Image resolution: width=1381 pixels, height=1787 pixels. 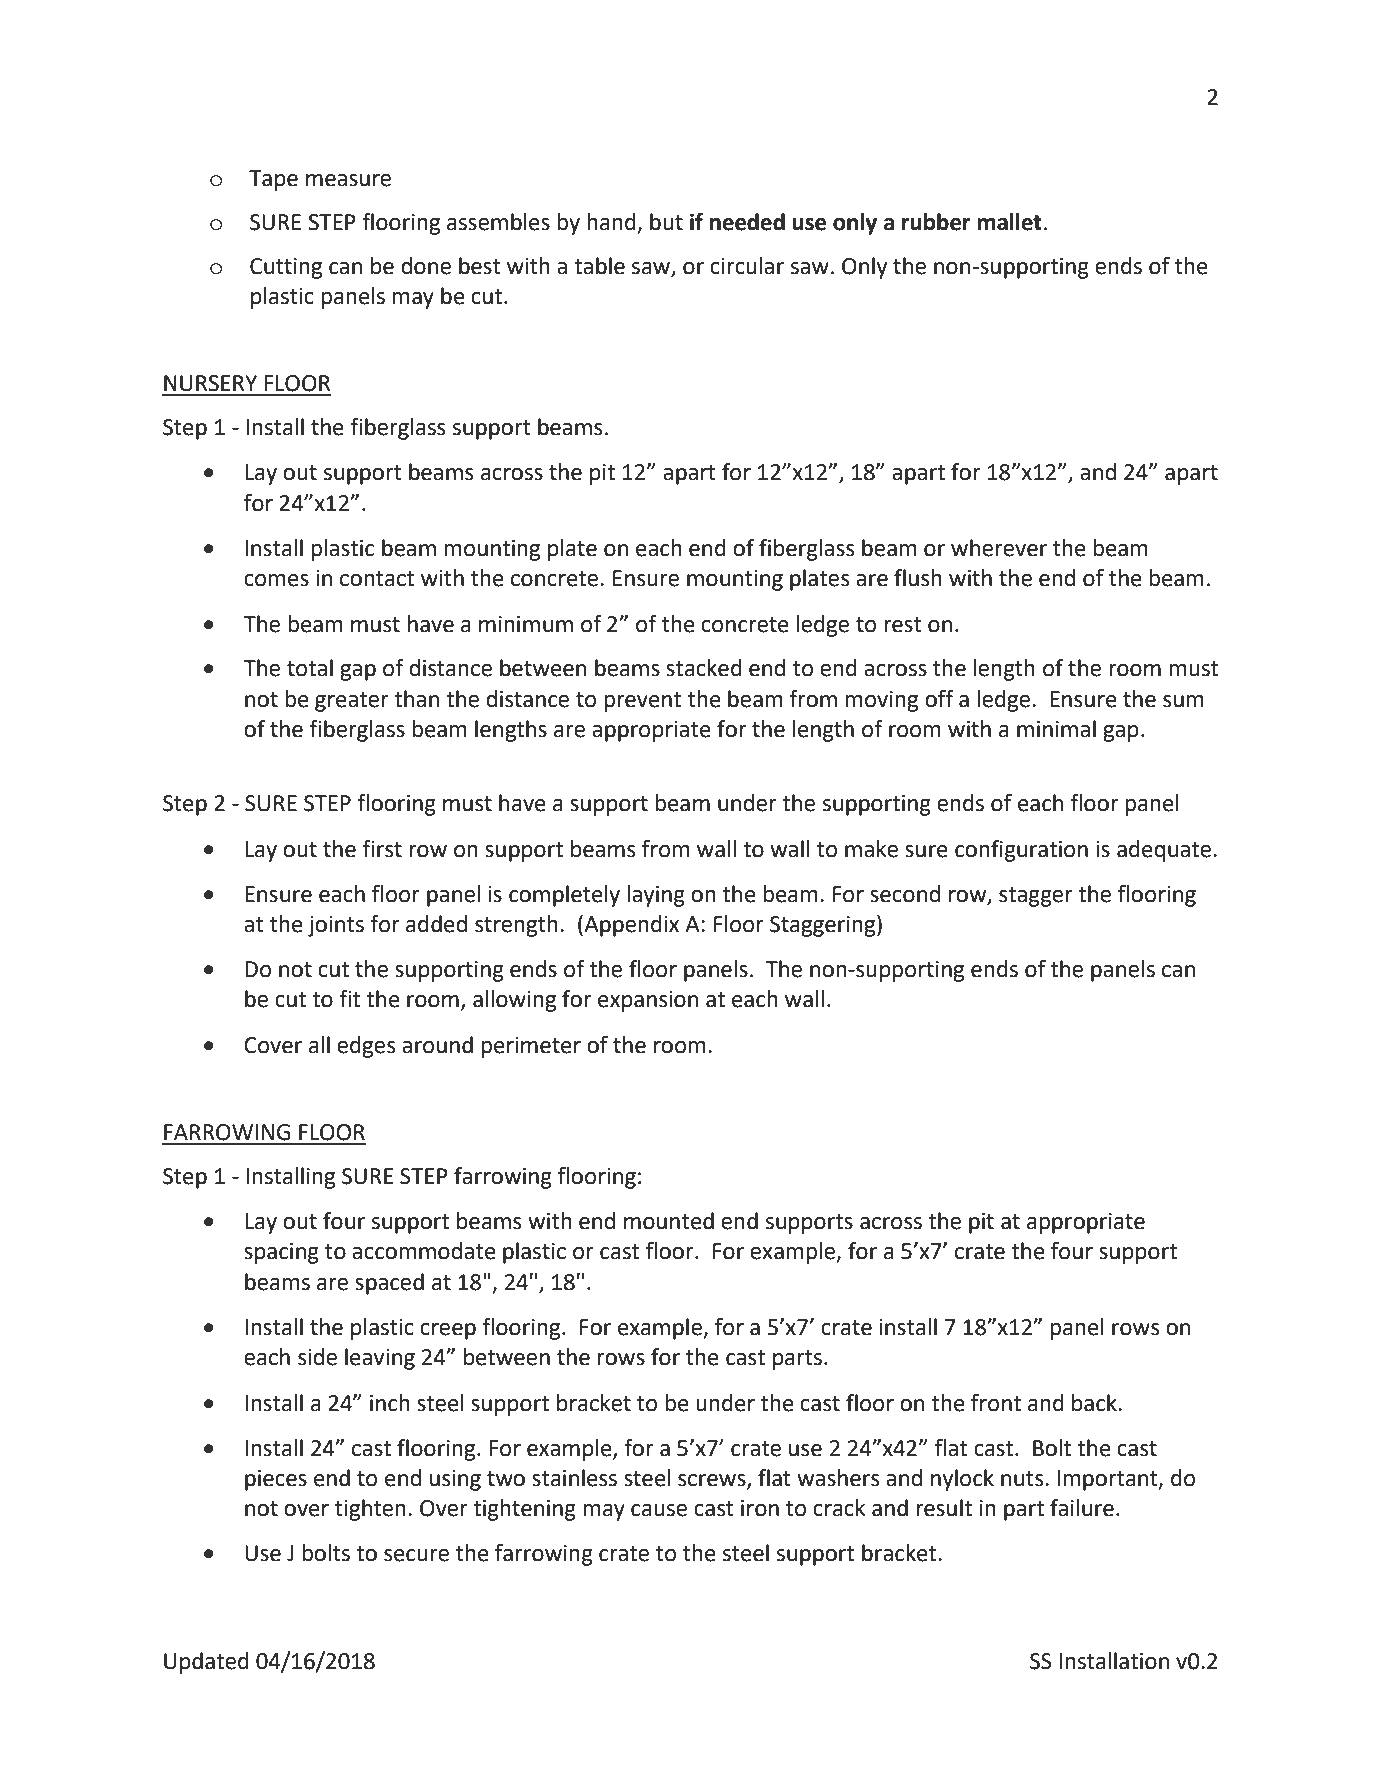 What do you see at coordinates (276, 580) in the page?
I see `comes` at bounding box center [276, 580].
